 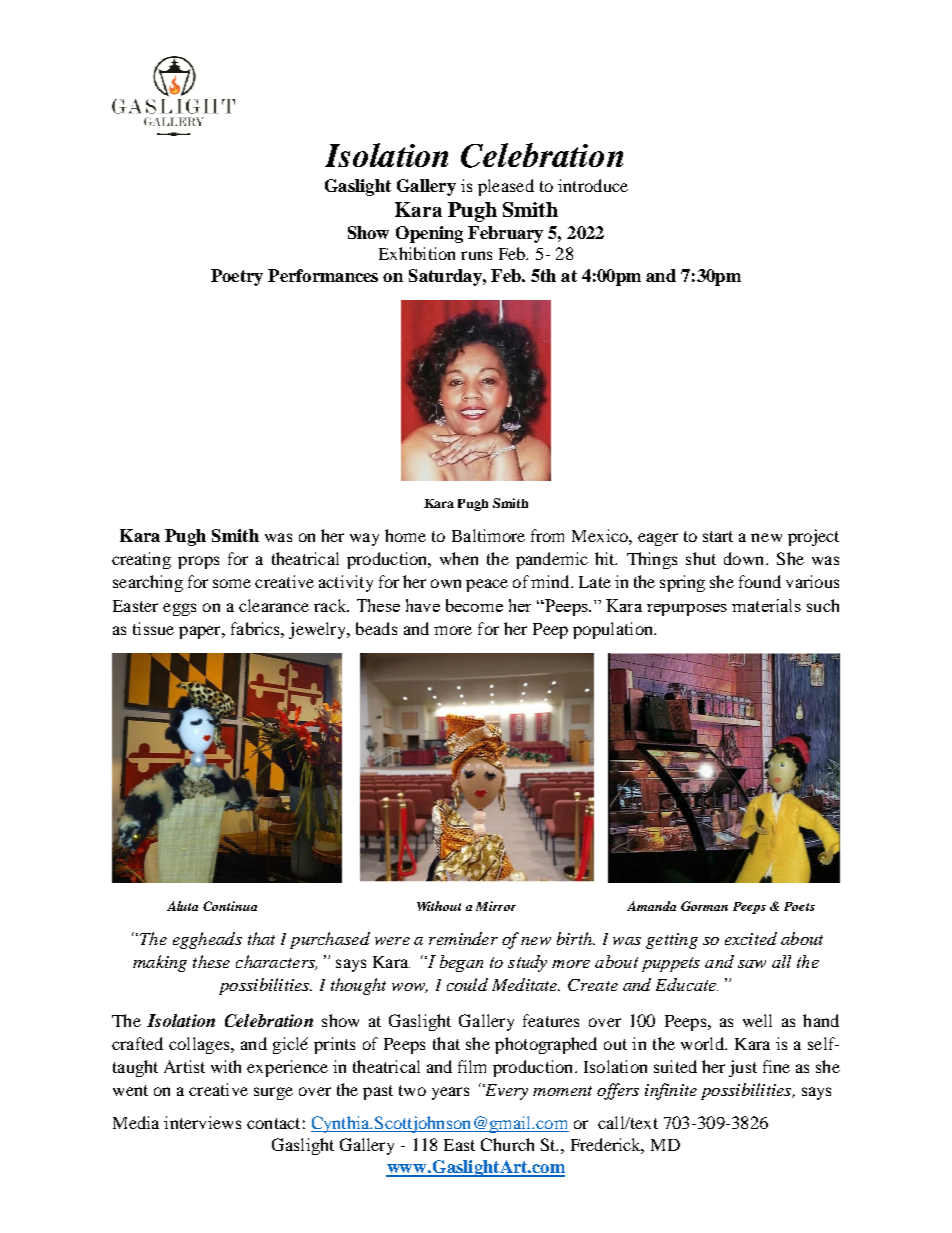 I want to click on Poetry, so click(x=237, y=277).
